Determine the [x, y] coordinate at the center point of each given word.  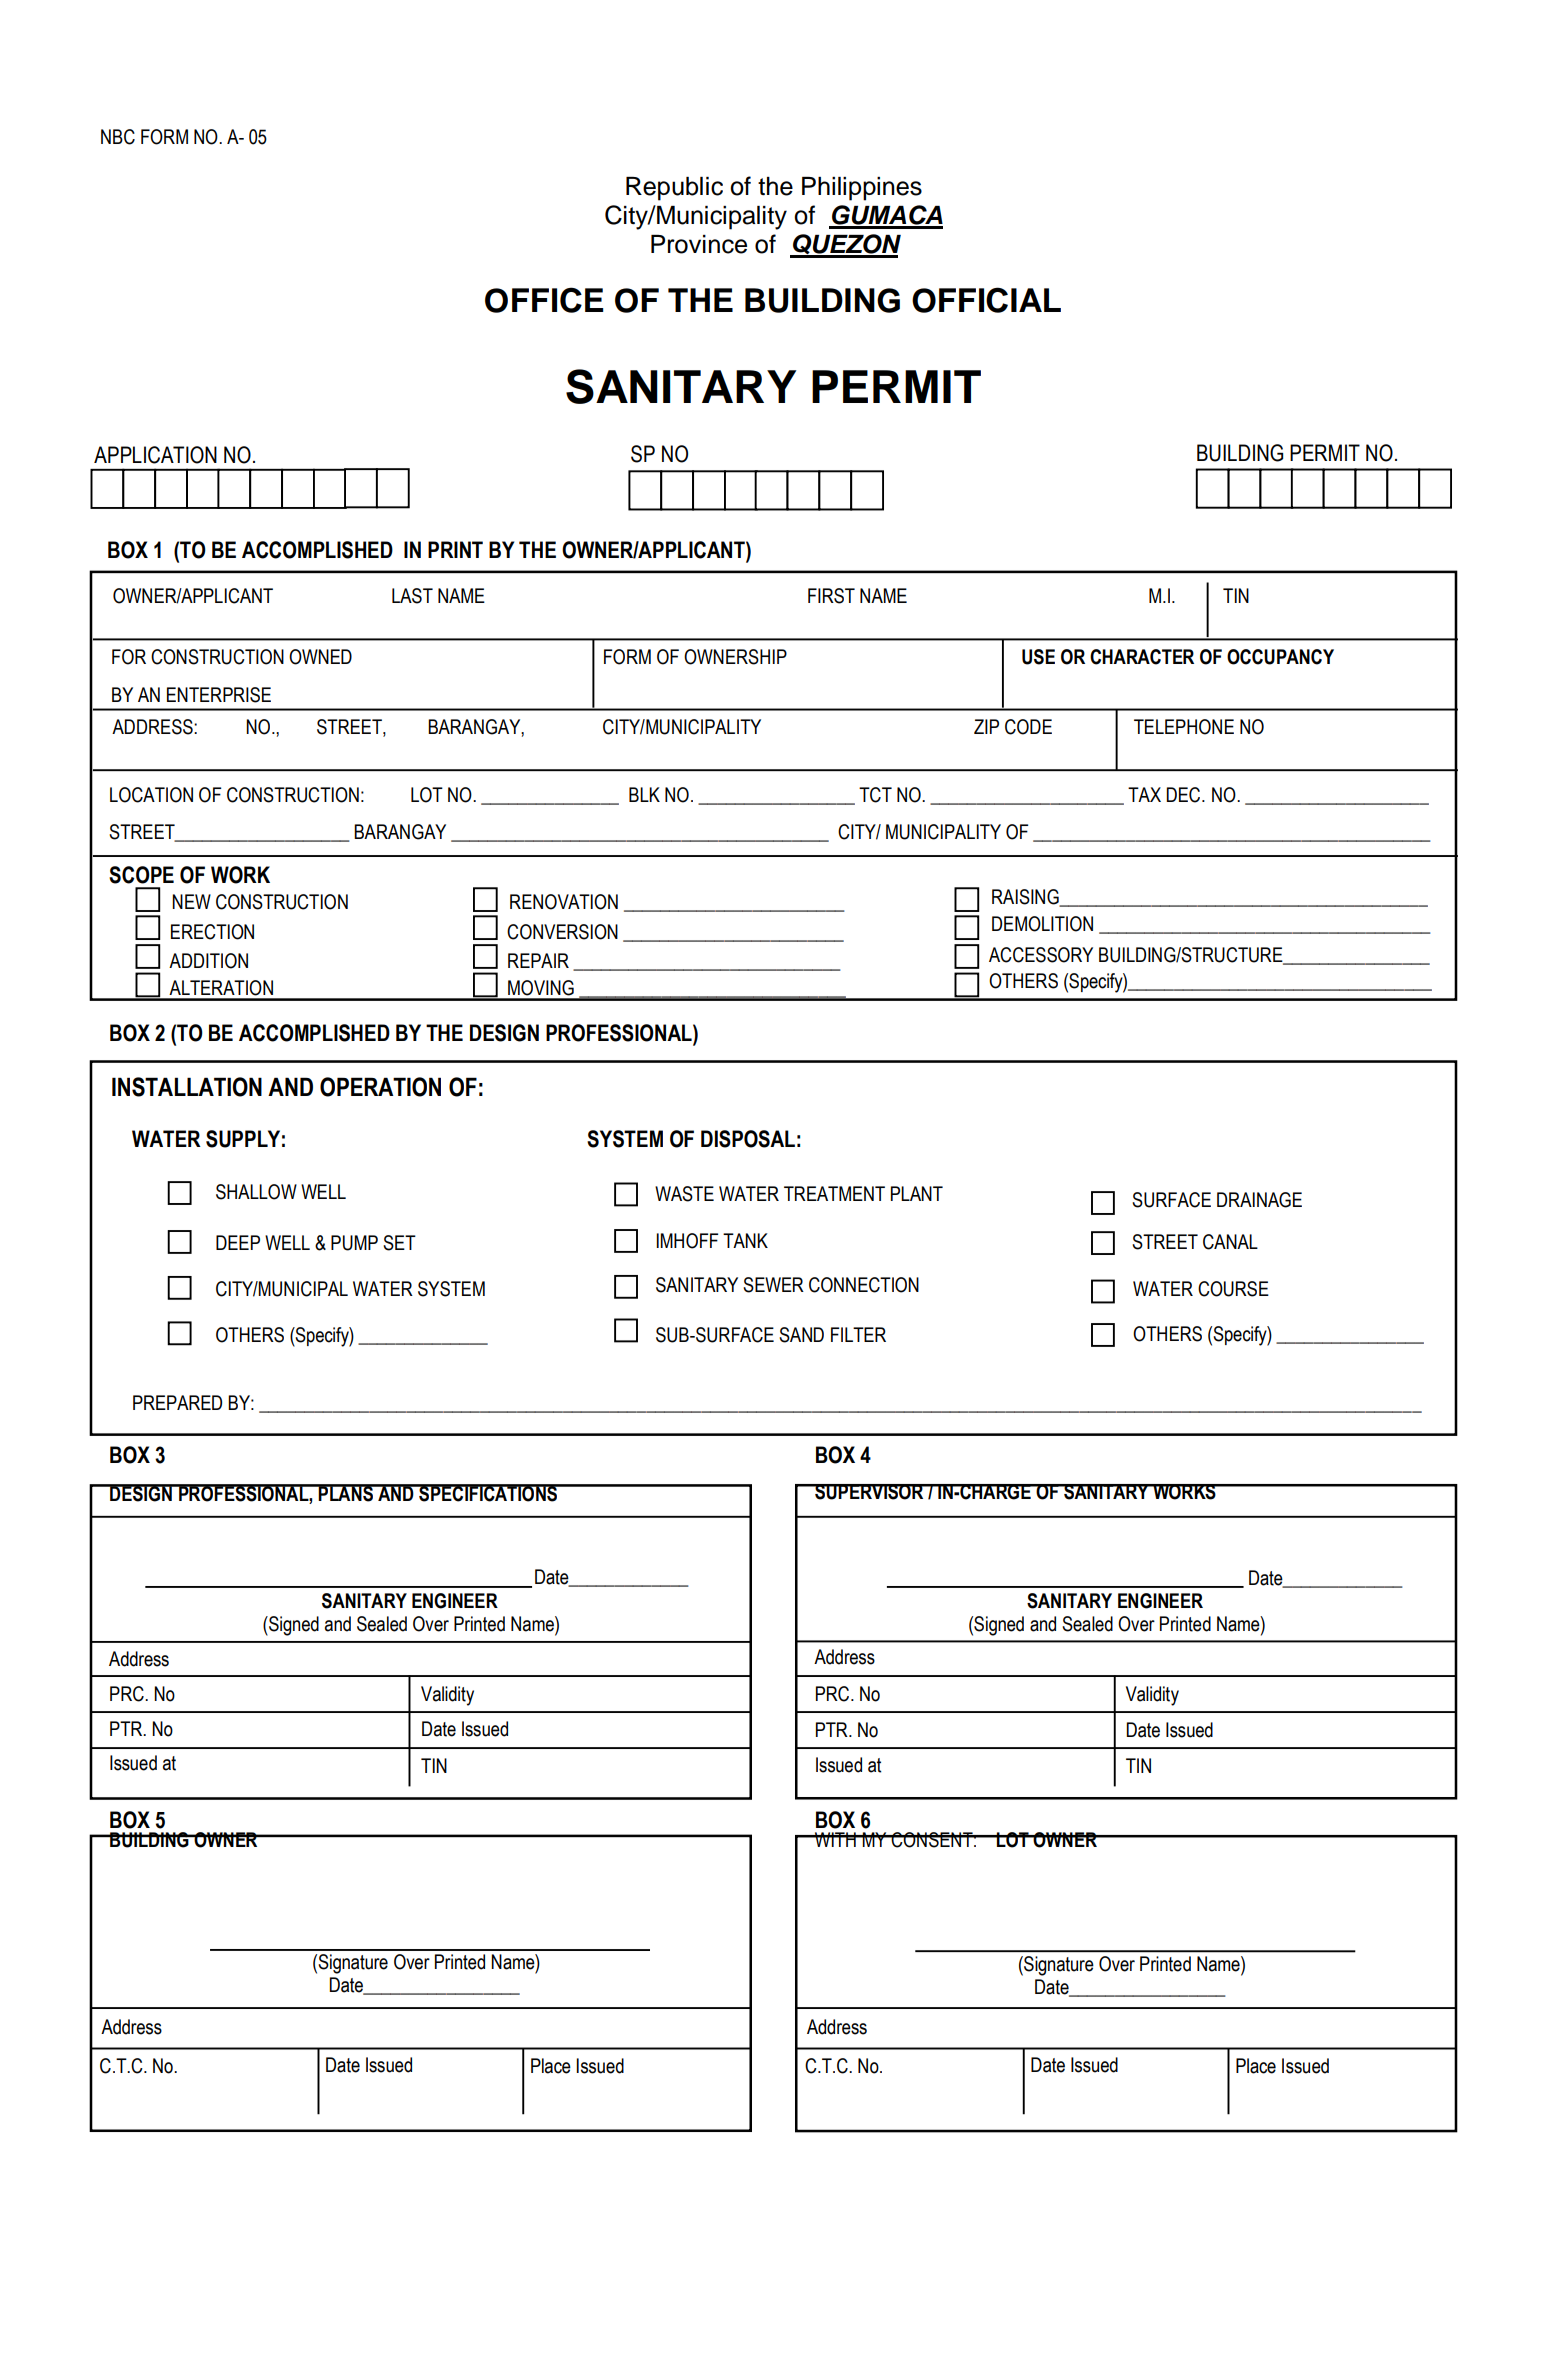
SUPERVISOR [869, 1492]
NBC [118, 137]
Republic [674, 189]
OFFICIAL [986, 300]
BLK [644, 794]
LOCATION [151, 795]
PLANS [346, 1493]
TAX [1144, 794]
